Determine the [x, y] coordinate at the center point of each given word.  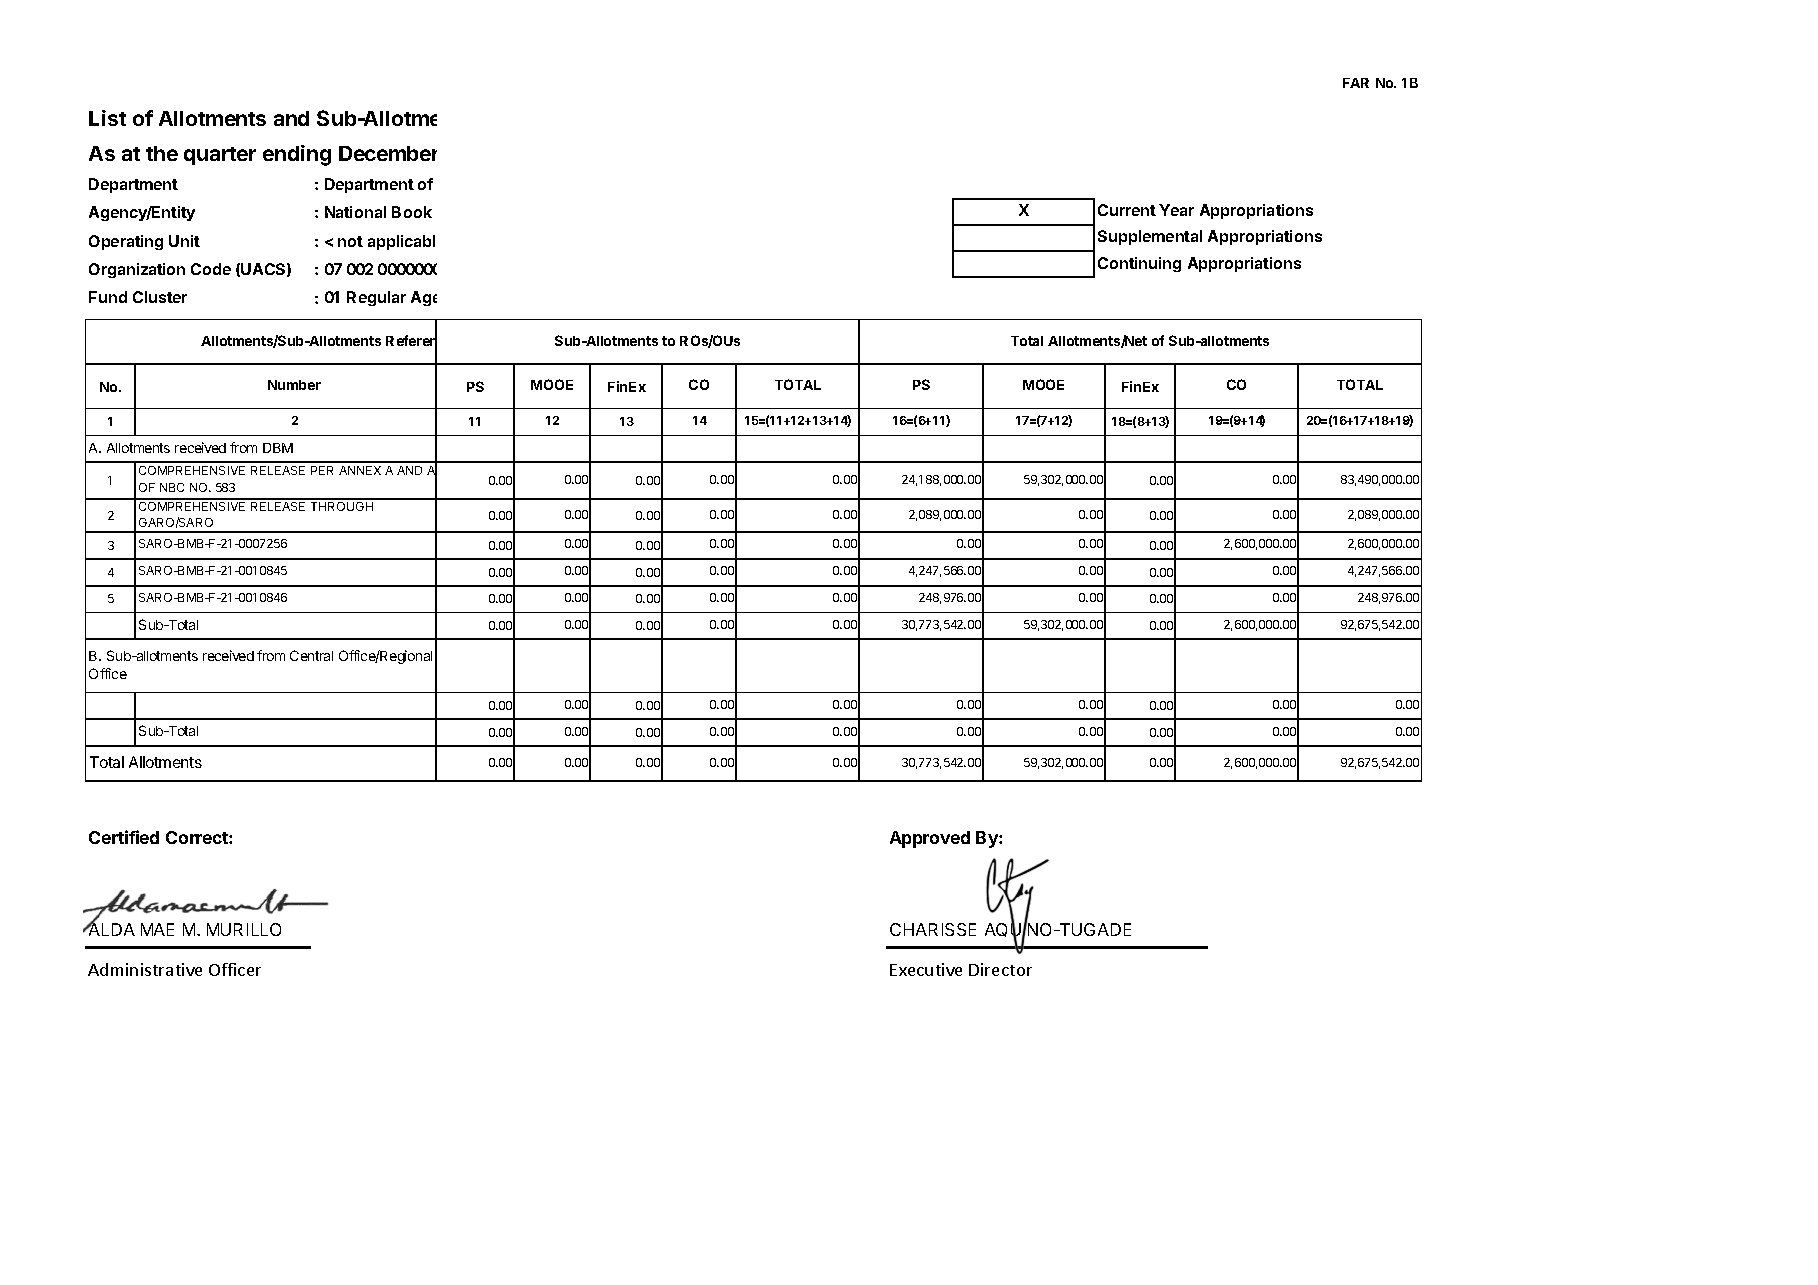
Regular [376, 298]
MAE [157, 929]
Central [311, 655]
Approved [930, 839]
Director [1000, 969]
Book [412, 212]
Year [1176, 210]
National [355, 212]
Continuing [1139, 264]
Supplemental [1150, 237]
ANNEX [360, 470]
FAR [1356, 83]
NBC [172, 487]
